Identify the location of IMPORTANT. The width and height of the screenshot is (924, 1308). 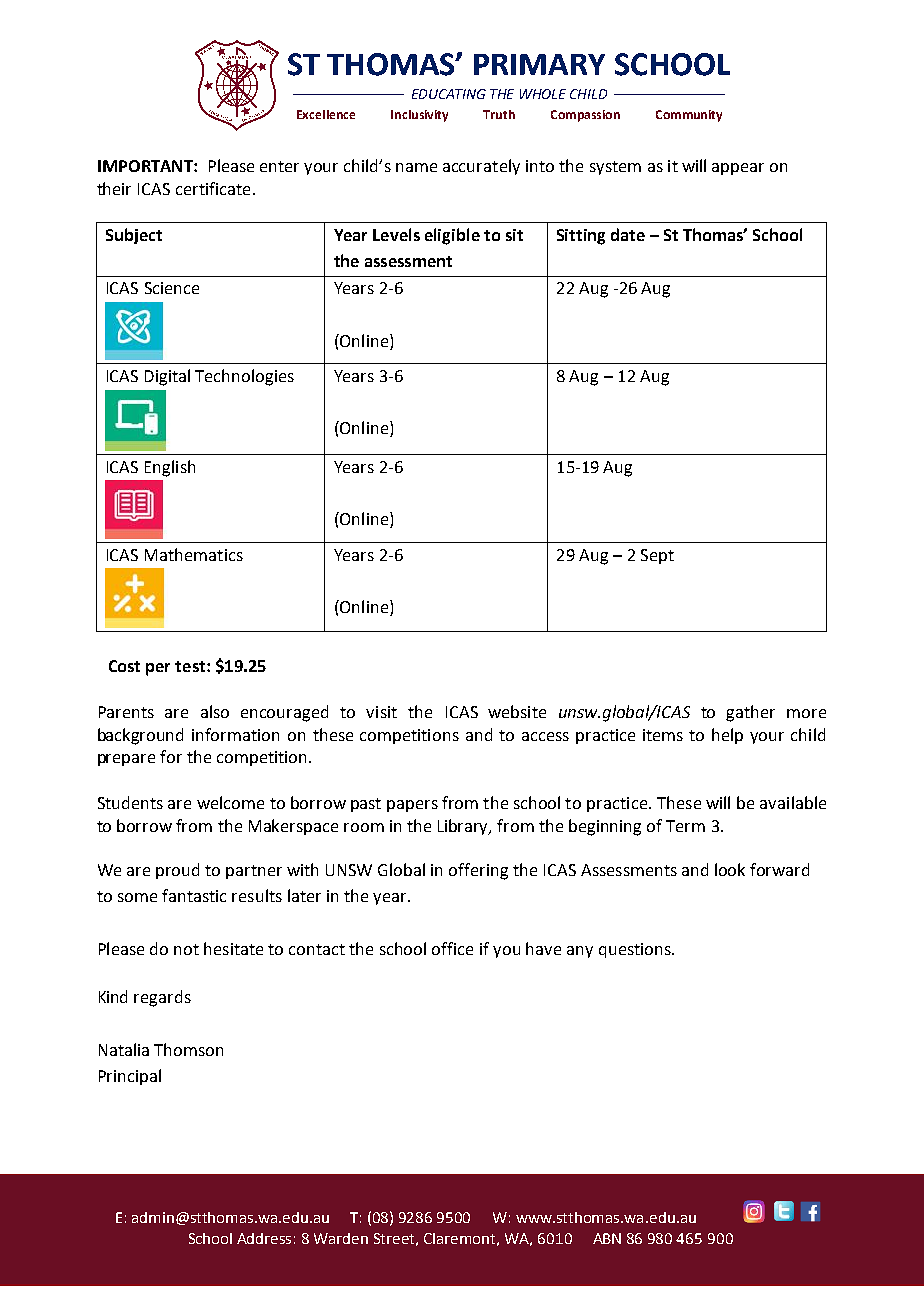
(146, 166).
